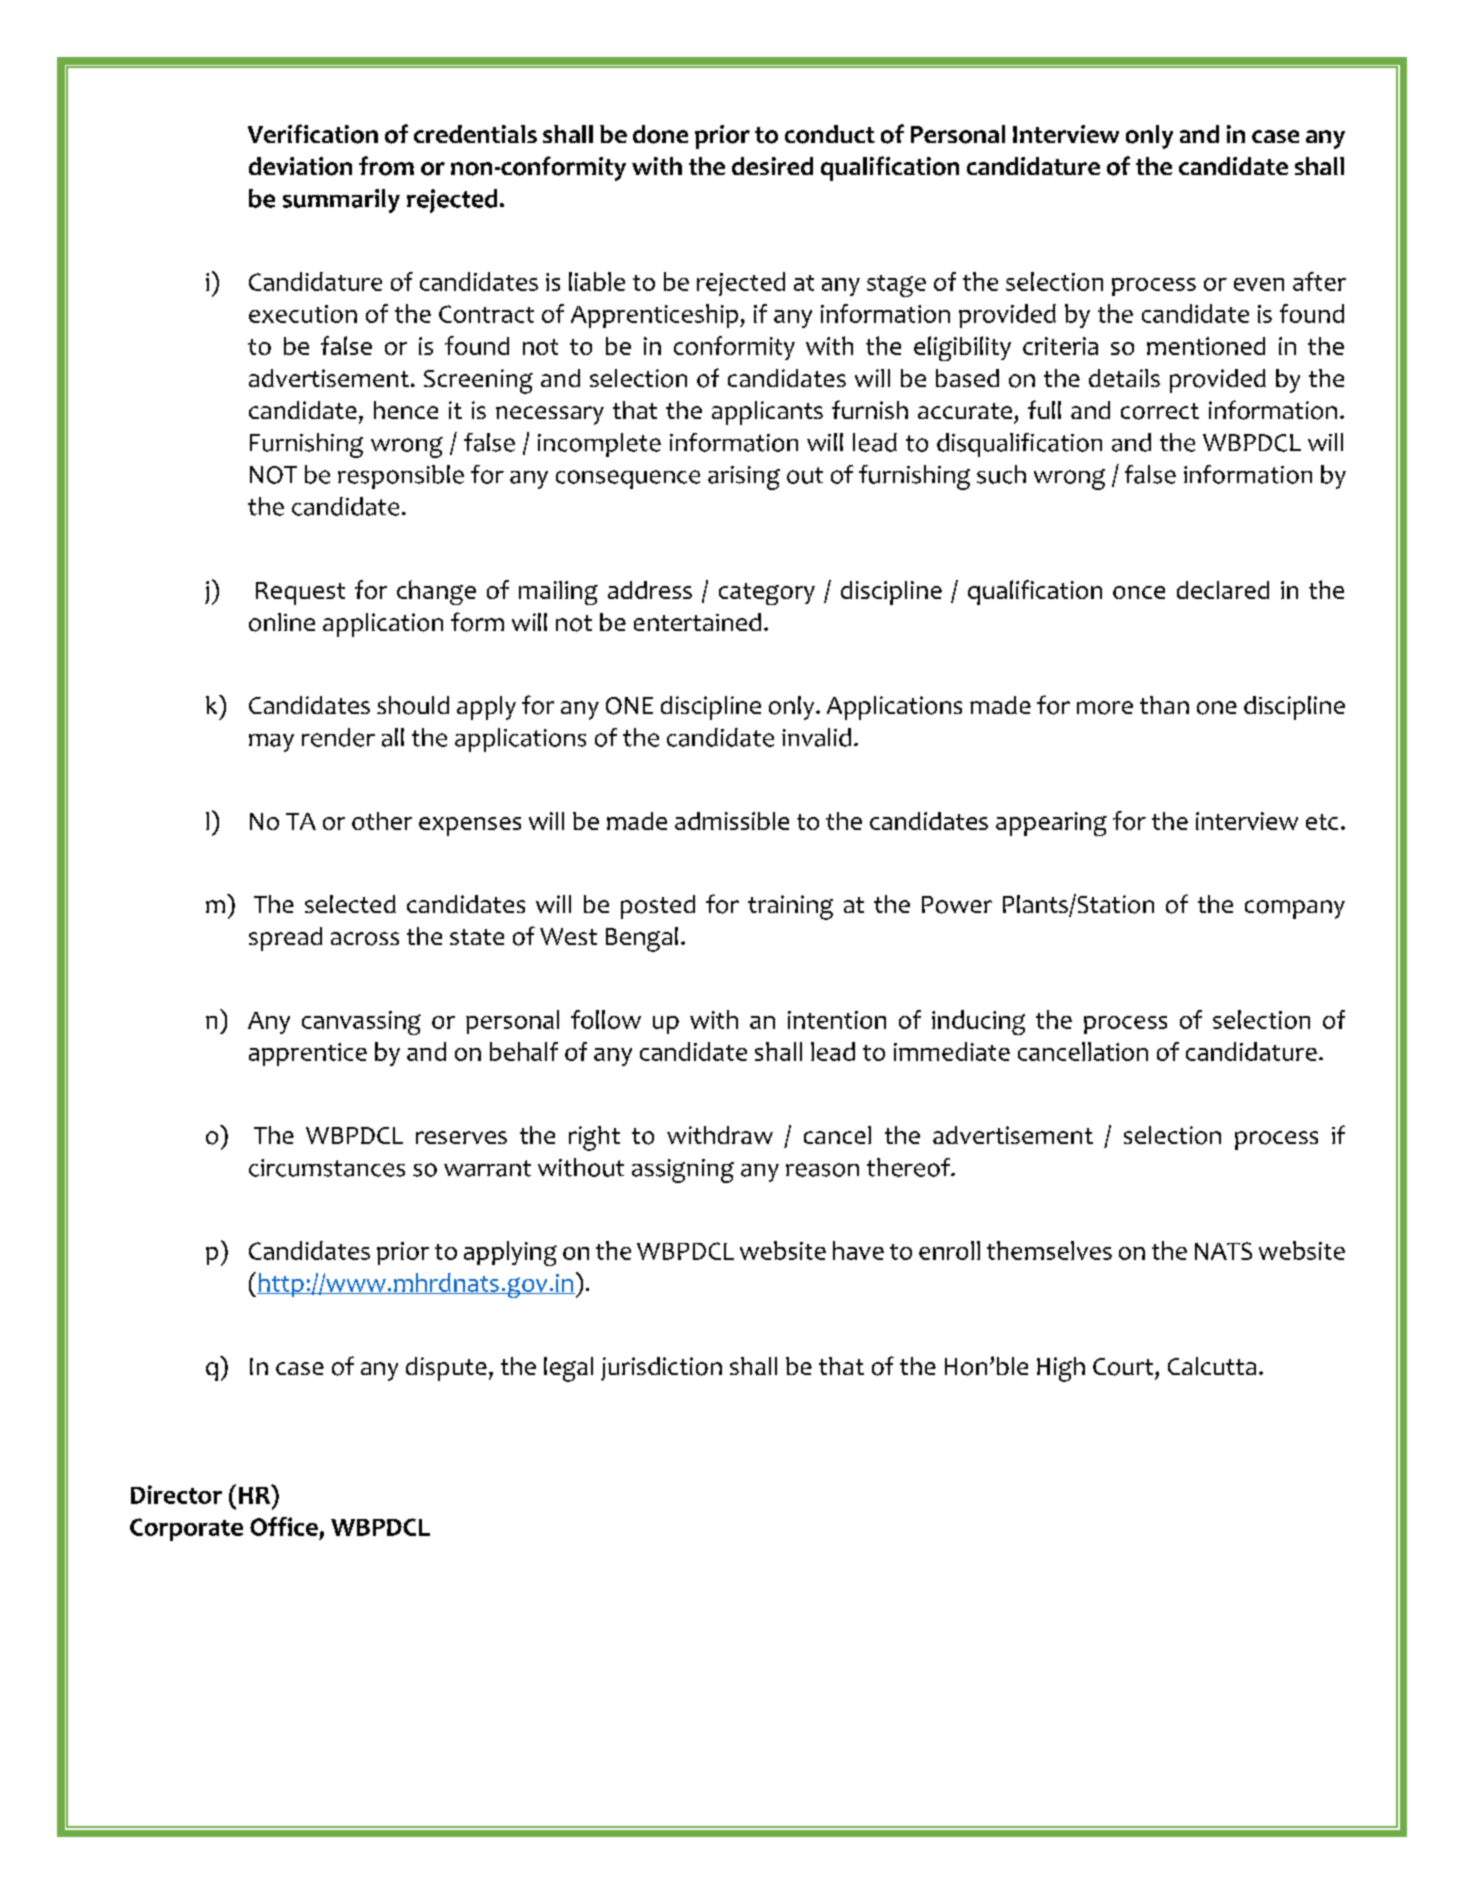 This screenshot has height=1894, width=1464. What do you see at coordinates (1051, 824) in the screenshot?
I see `appearing` at bounding box center [1051, 824].
